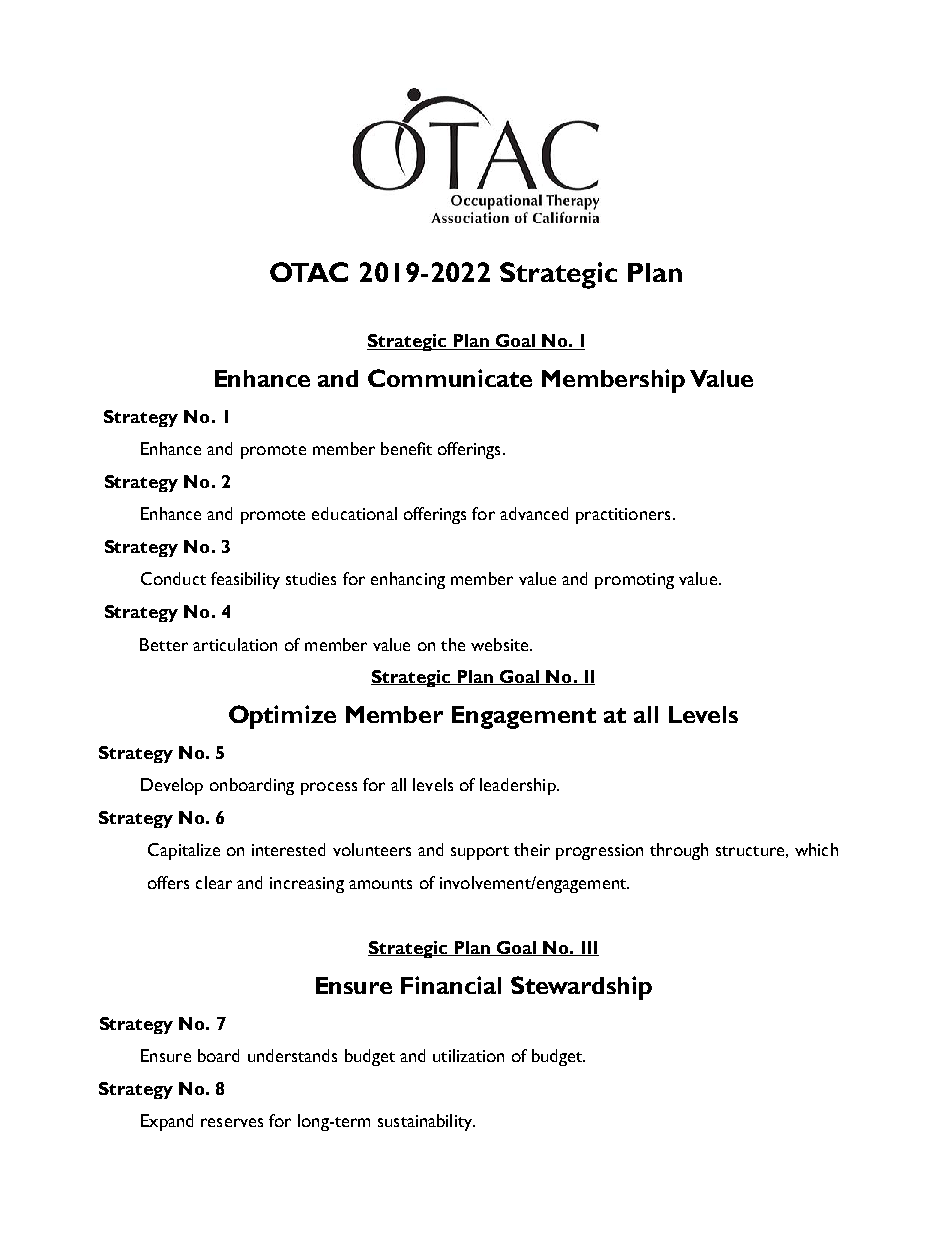 The image size is (952, 1233). I want to click on website, so click(501, 644).
